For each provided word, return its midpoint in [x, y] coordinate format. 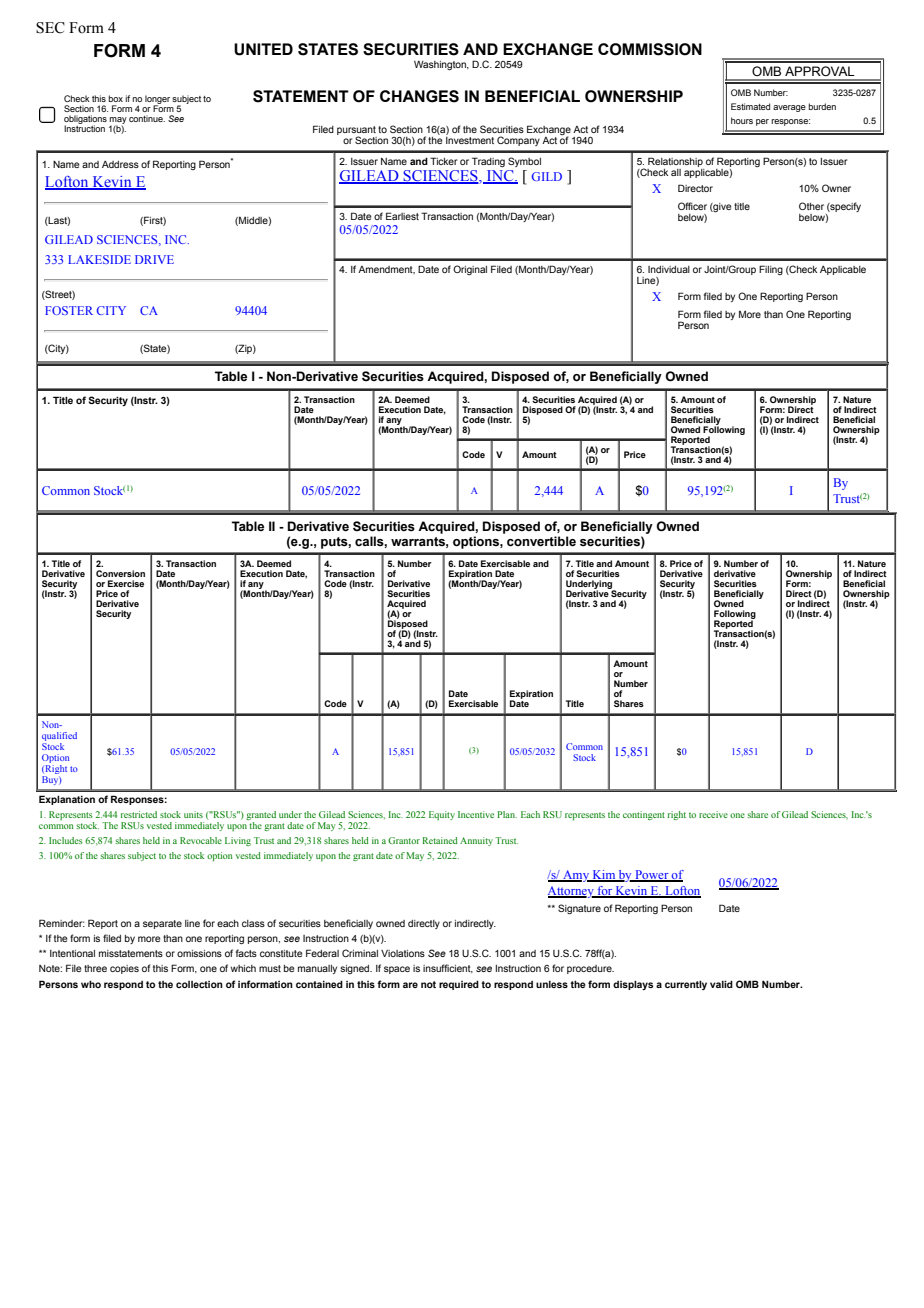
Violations [403, 953]
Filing [771, 270]
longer [157, 100]
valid [721, 984]
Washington [441, 65]
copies [124, 969]
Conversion [120, 573]
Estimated [750, 106]
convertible [541, 541]
